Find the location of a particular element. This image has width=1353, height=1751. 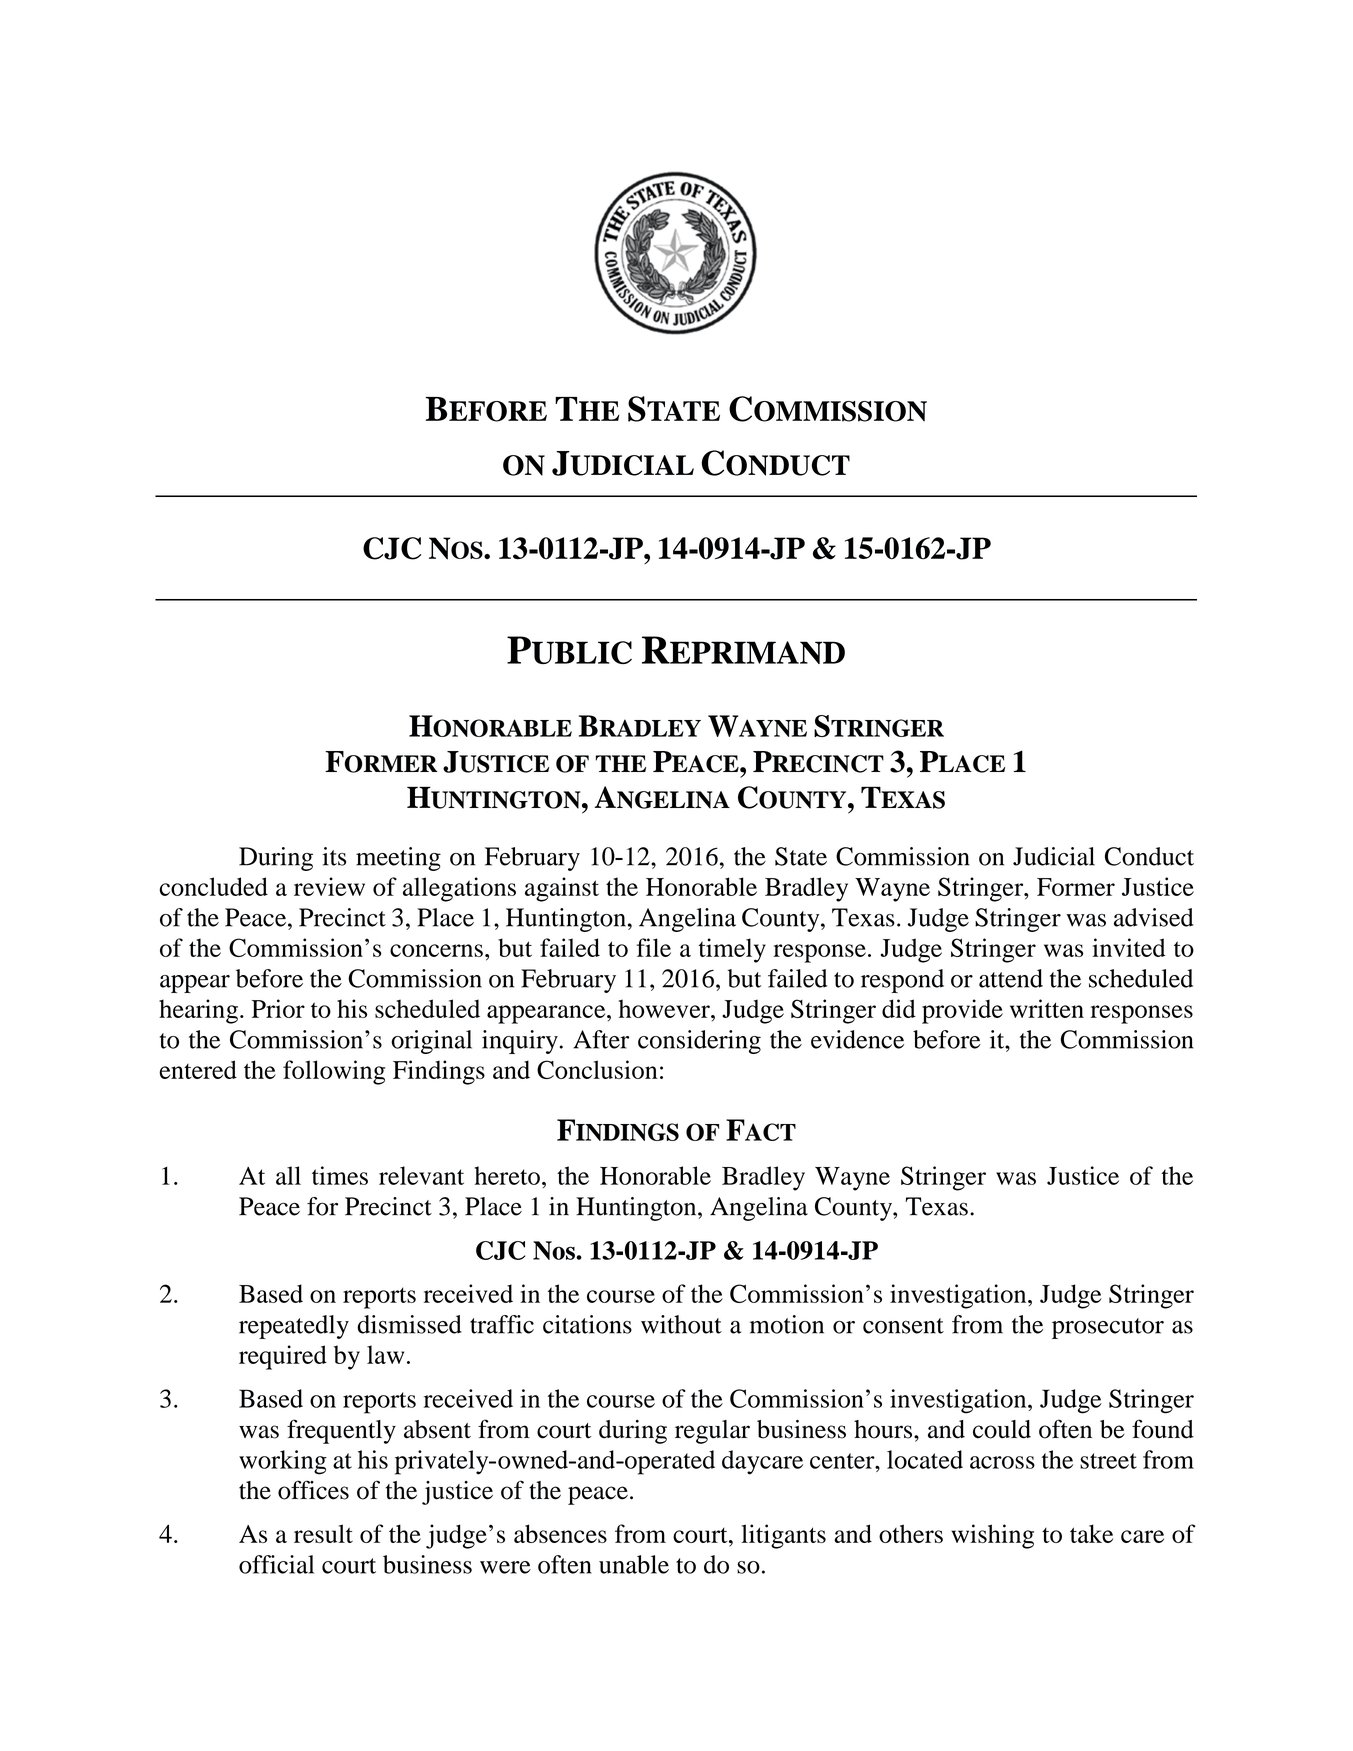

result is located at coordinates (323, 1533).
